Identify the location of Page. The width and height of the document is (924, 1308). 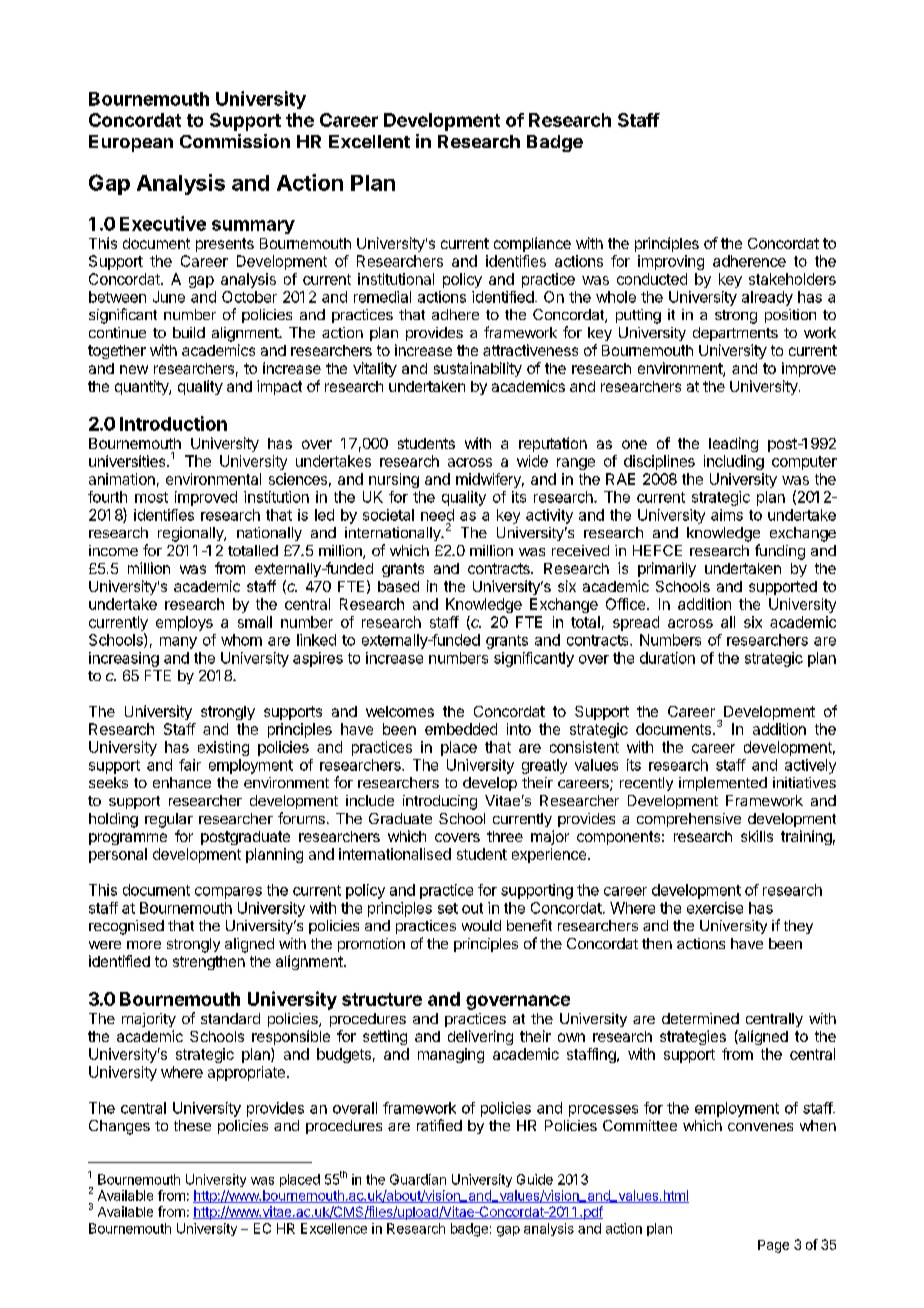
(773, 1246).
